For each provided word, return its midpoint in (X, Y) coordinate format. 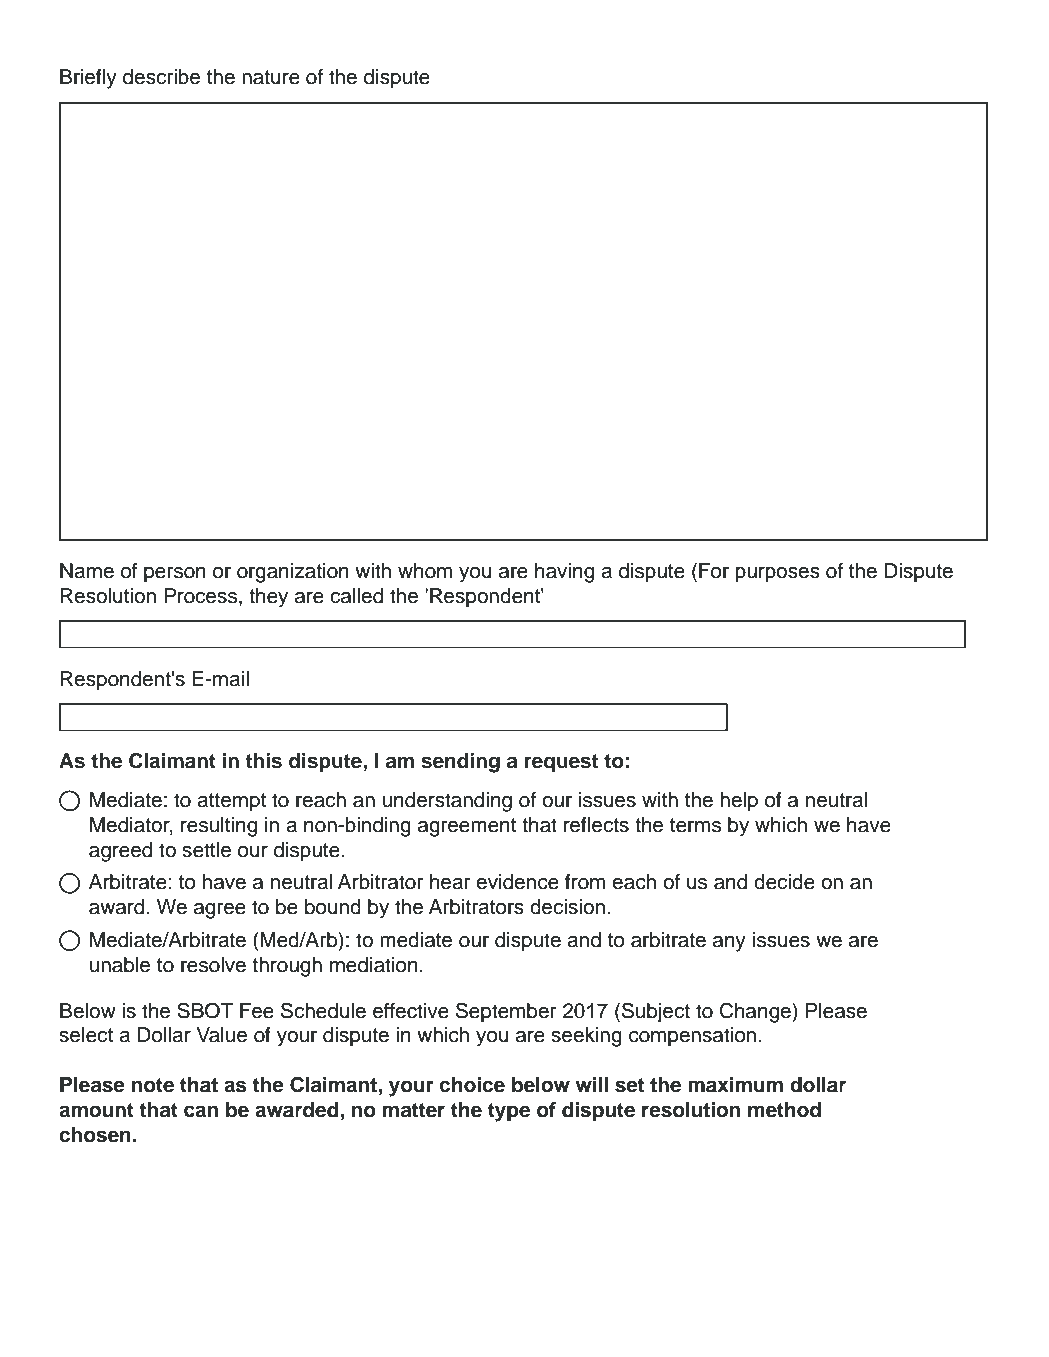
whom (425, 571)
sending (460, 763)
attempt (231, 802)
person (175, 575)
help (739, 802)
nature (271, 77)
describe (161, 77)
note (153, 1085)
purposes (777, 575)
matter (414, 1110)
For (714, 571)
